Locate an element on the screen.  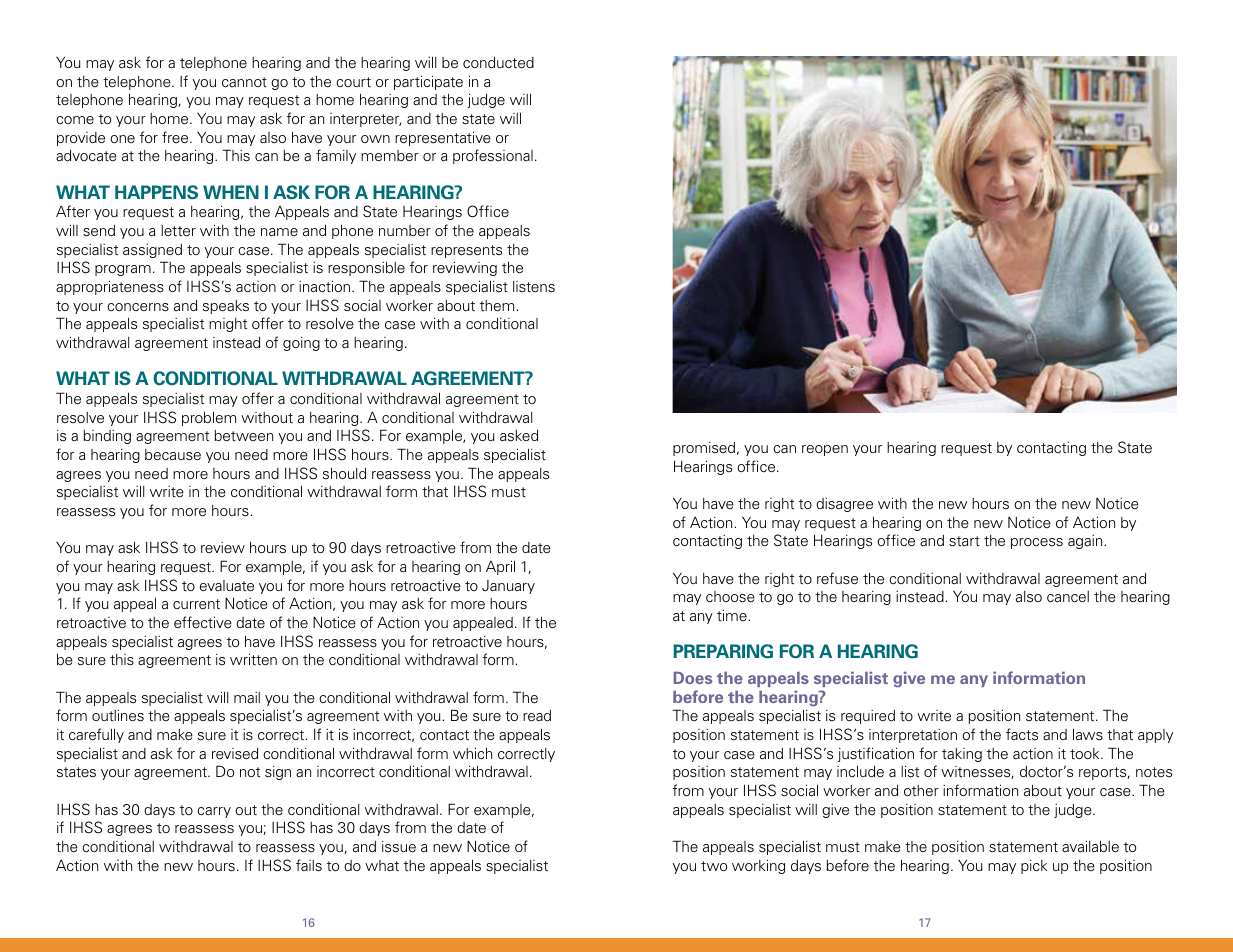
evaluate is located at coordinates (227, 586).
